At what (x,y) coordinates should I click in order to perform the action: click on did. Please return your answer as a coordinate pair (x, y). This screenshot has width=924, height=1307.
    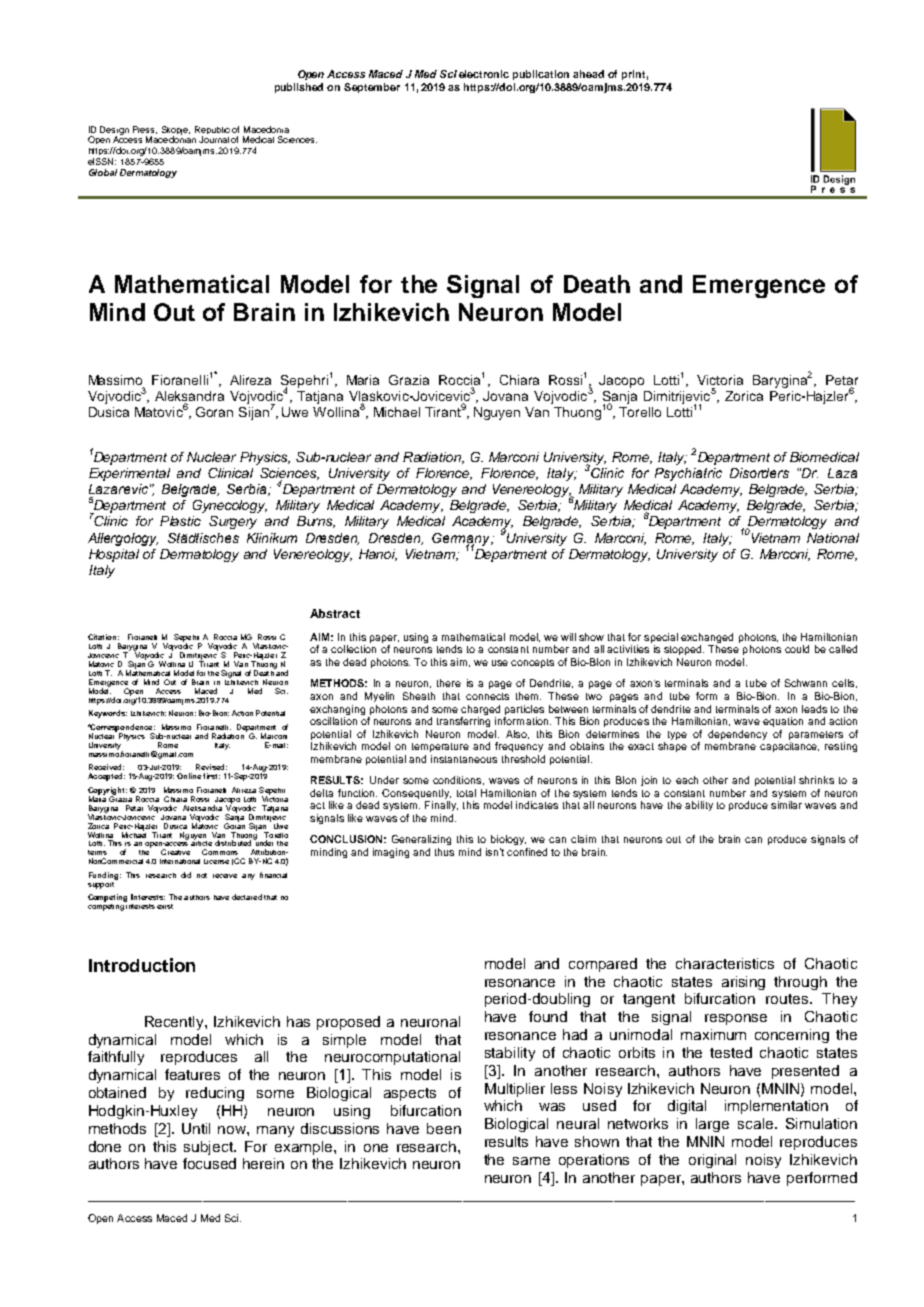
    Looking at the image, I should click on (186, 875).
